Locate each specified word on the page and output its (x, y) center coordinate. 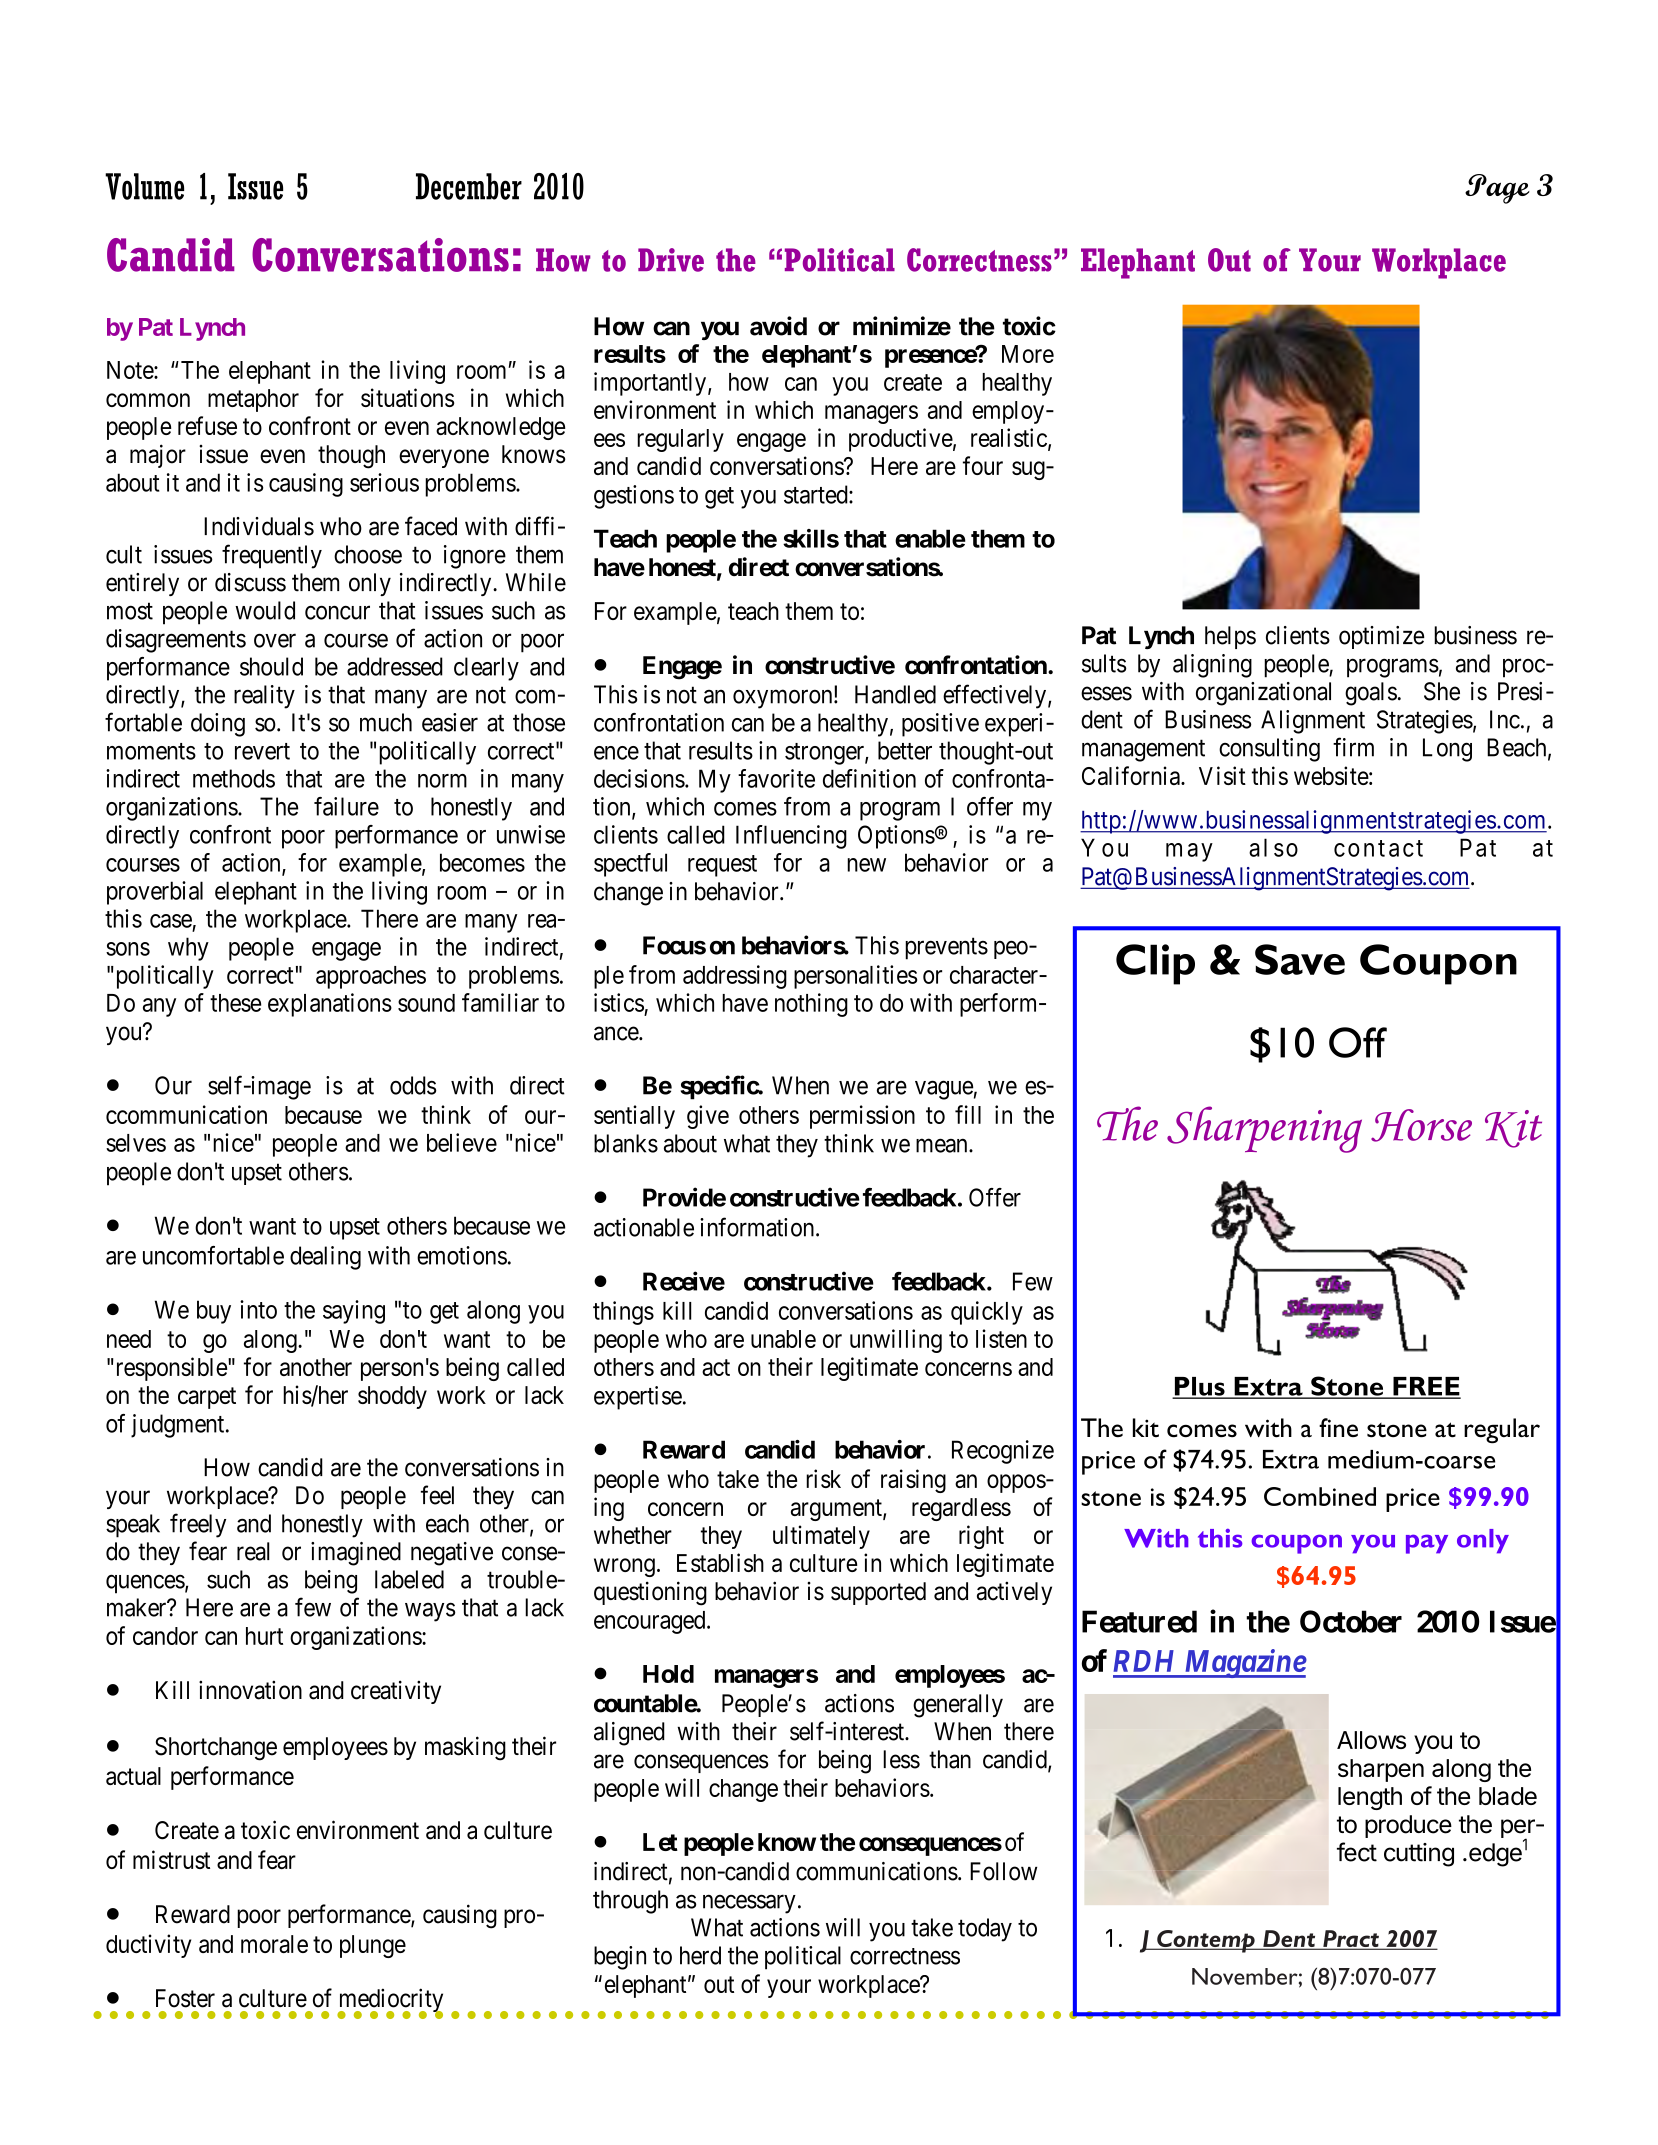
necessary (749, 1904)
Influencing (791, 837)
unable (783, 1339)
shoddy (392, 1397)
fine (1338, 1427)
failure (346, 806)
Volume (144, 186)
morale (274, 1944)
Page (1497, 189)
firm (1353, 747)
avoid (778, 326)
